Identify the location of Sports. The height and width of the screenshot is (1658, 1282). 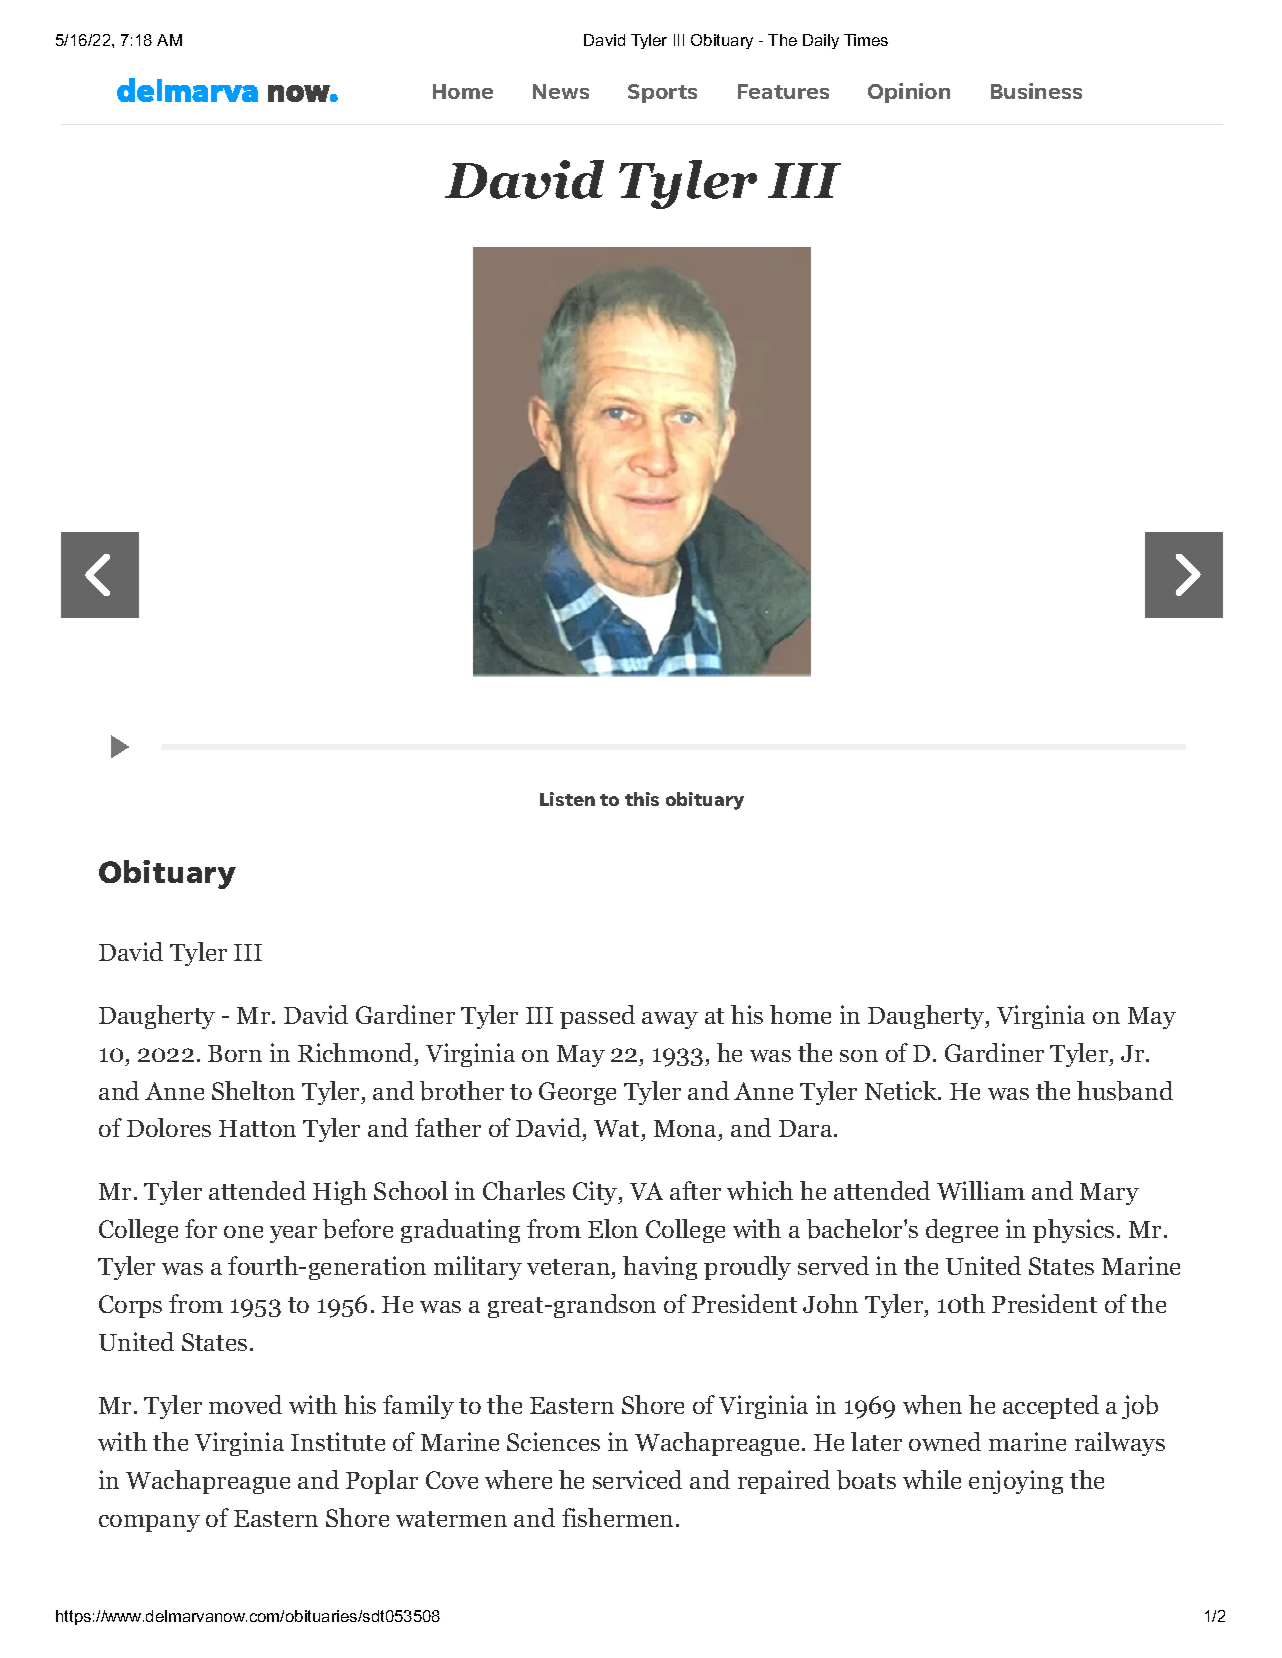
(662, 93).
